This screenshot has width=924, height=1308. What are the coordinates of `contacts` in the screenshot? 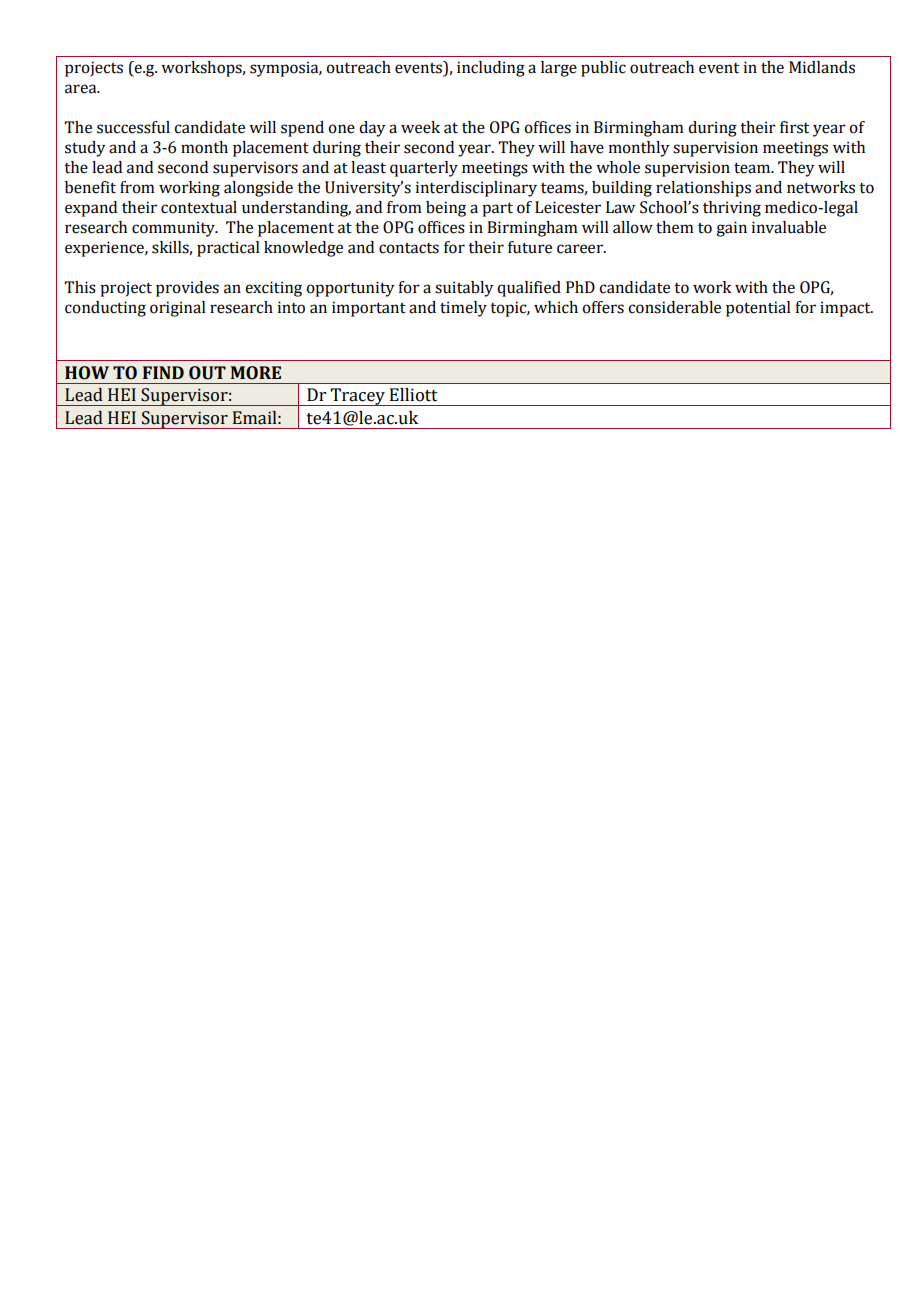 It's located at (409, 248).
